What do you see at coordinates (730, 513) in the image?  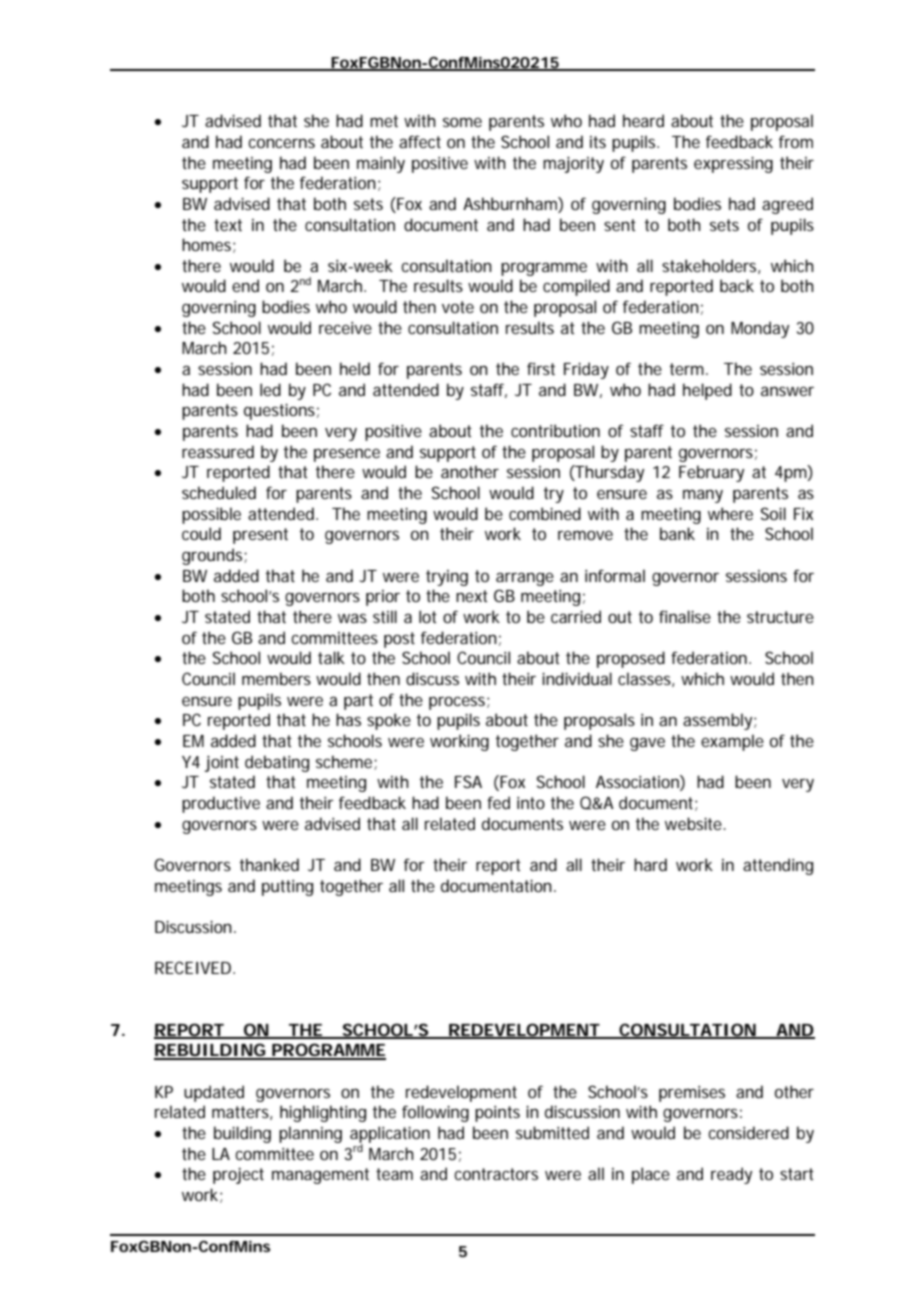 I see `where` at bounding box center [730, 513].
